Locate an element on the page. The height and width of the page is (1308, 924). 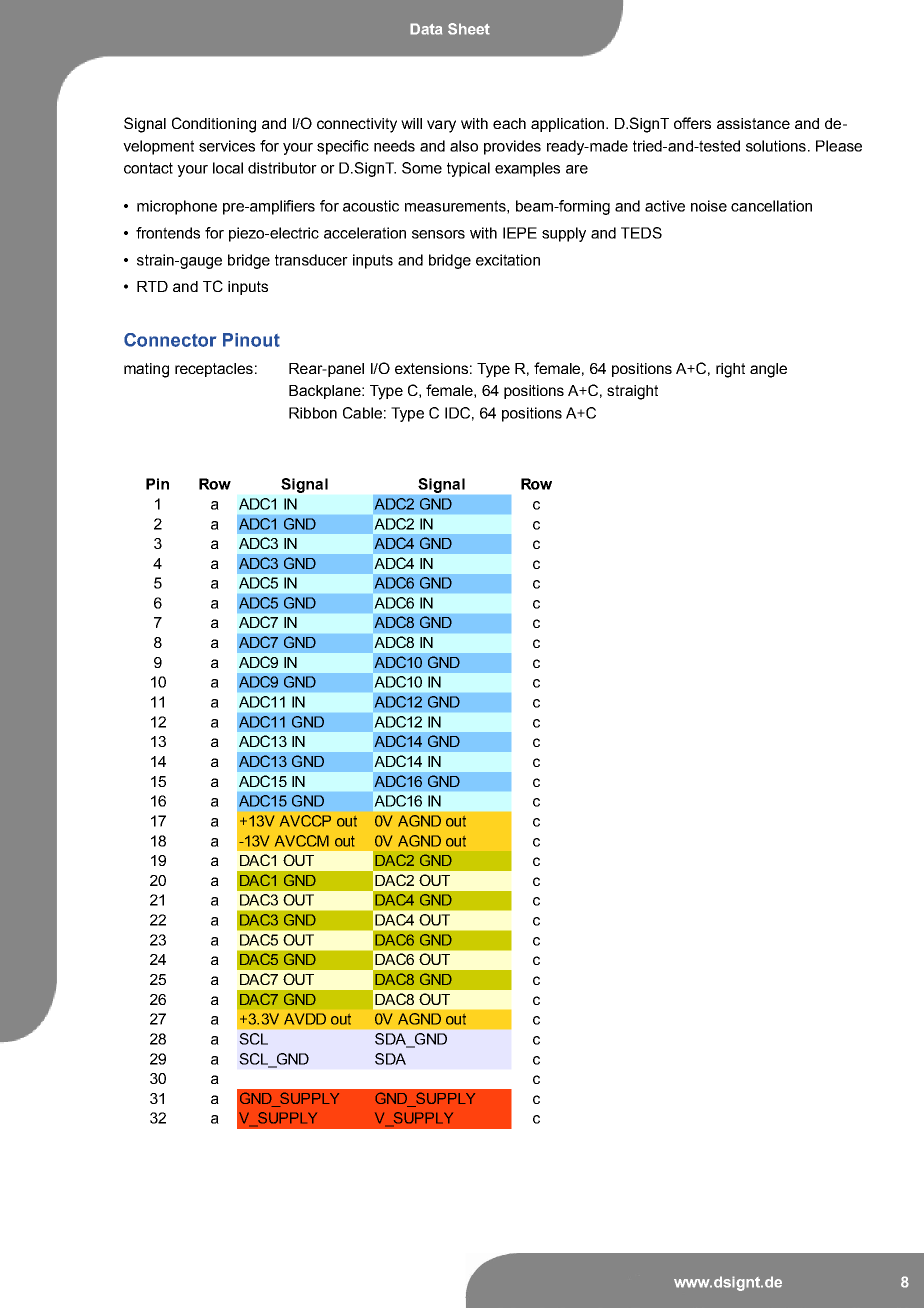
cancellation is located at coordinates (771, 206).
